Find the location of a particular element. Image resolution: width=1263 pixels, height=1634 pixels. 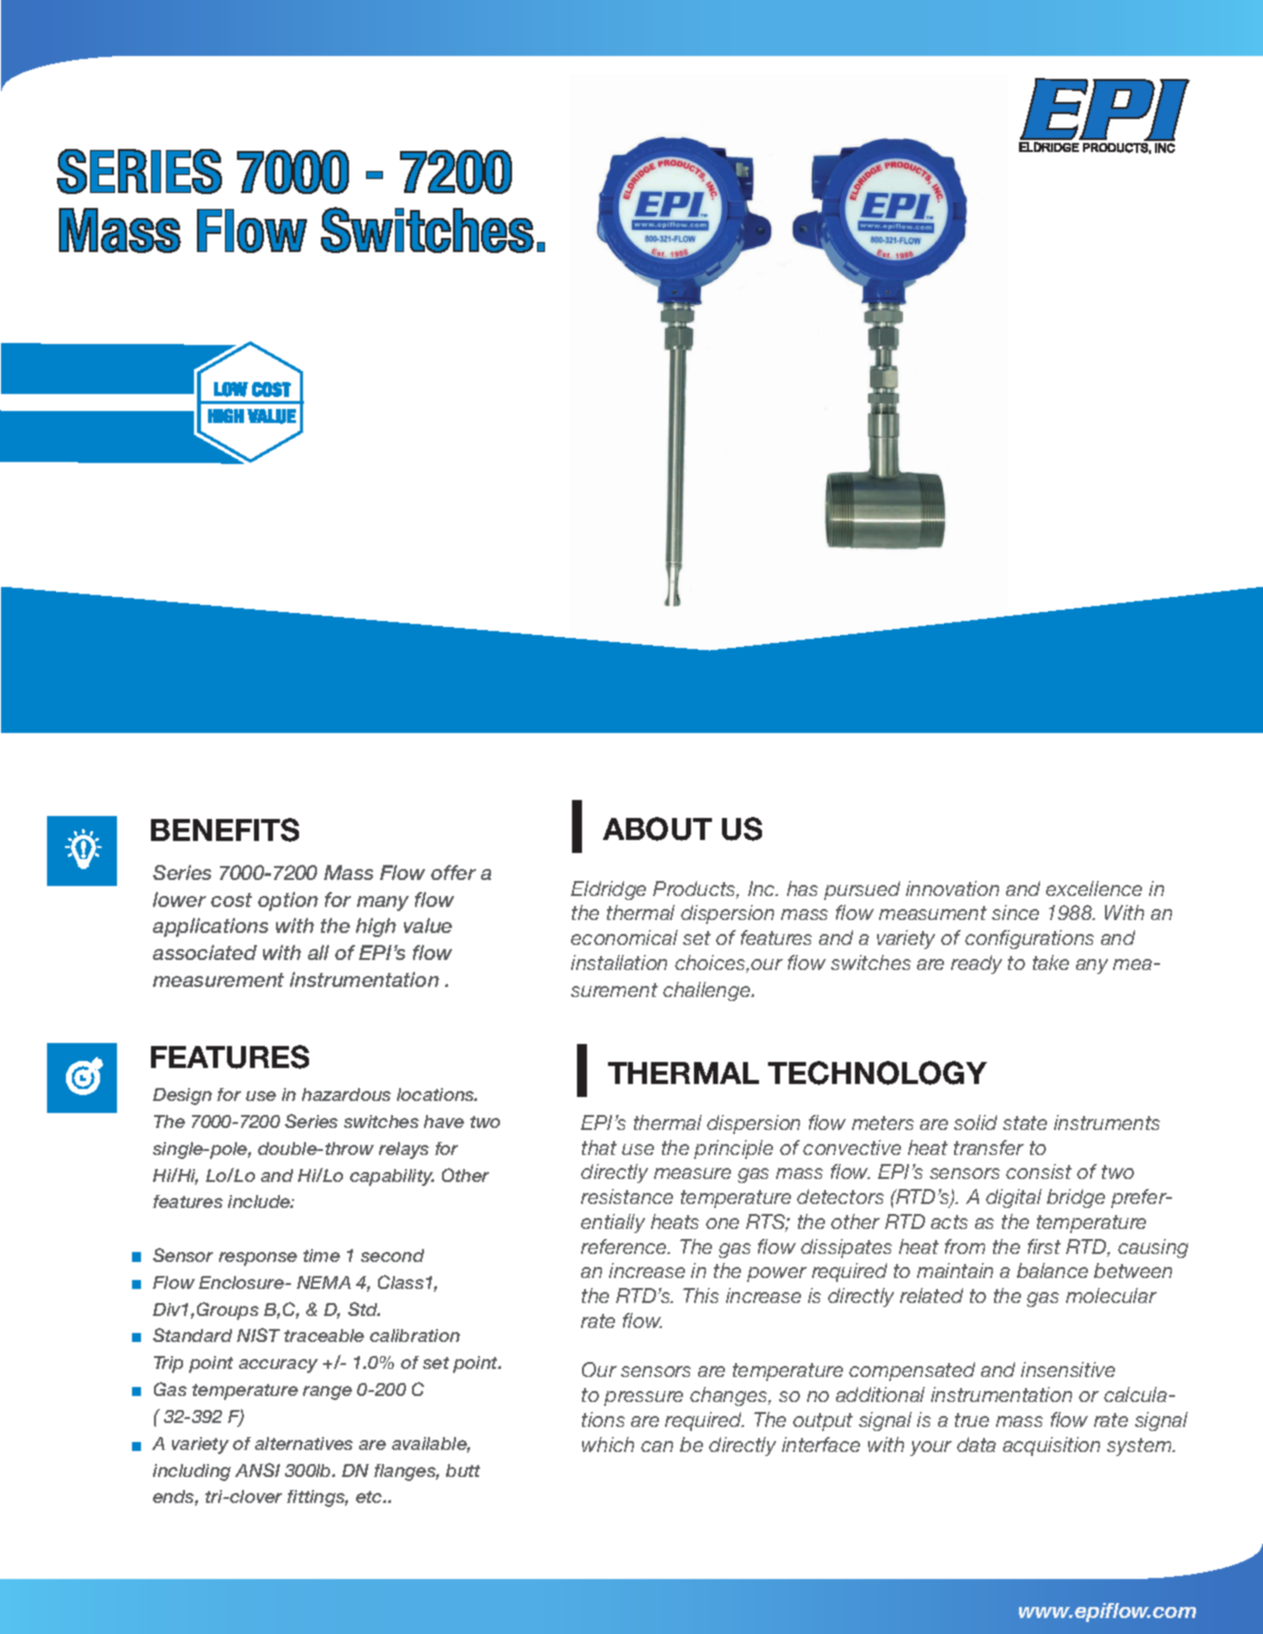

capability is located at coordinates (392, 1177).
